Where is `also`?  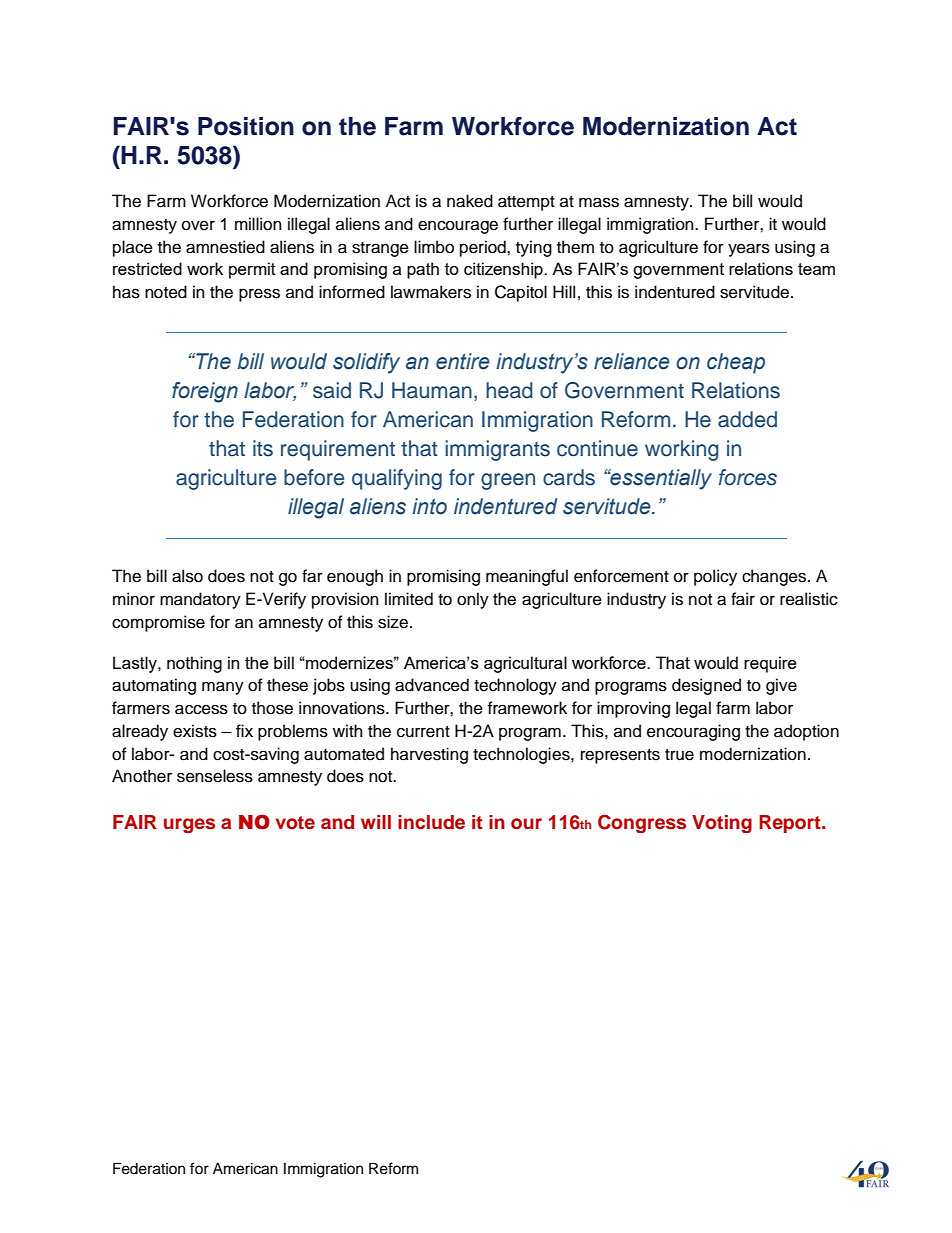
also is located at coordinates (187, 576).
